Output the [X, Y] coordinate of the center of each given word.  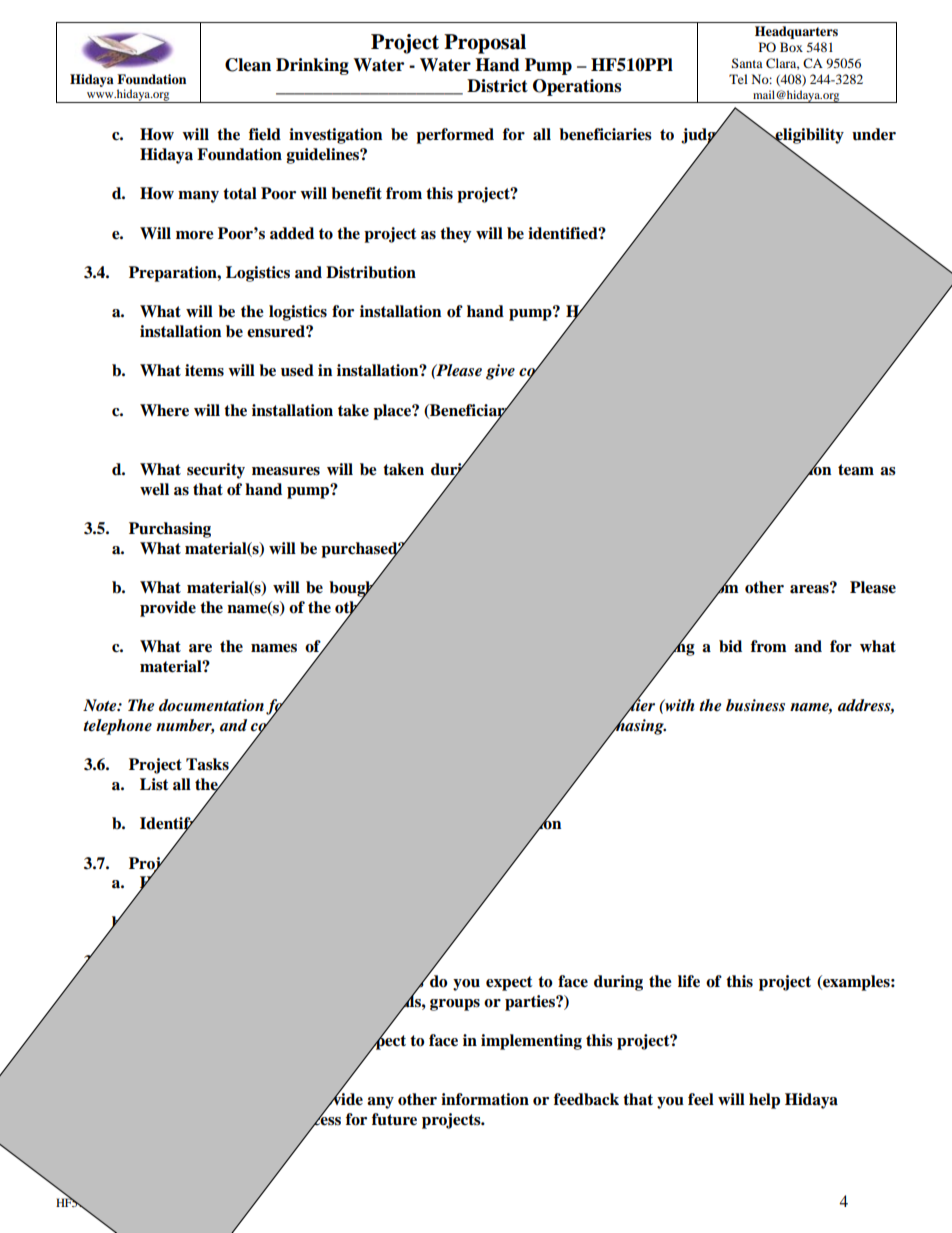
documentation [211, 705]
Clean [248, 65]
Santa [747, 63]
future [394, 1119]
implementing [531, 1042]
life [689, 981]
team [856, 470]
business [755, 705]
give [500, 372]
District [497, 86]
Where [164, 410]
